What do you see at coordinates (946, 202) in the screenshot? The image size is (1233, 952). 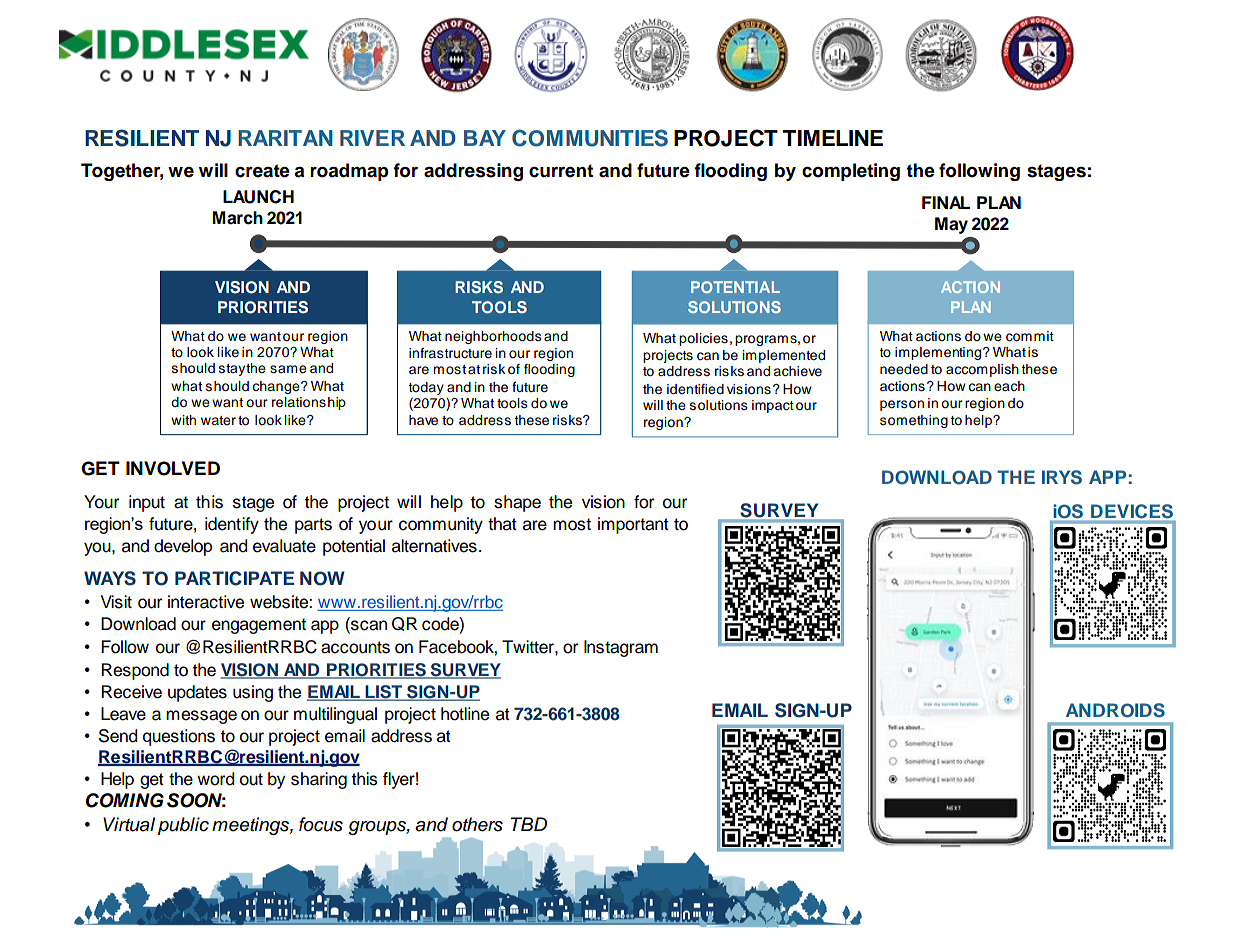 I see `FINAL` at bounding box center [946, 202].
